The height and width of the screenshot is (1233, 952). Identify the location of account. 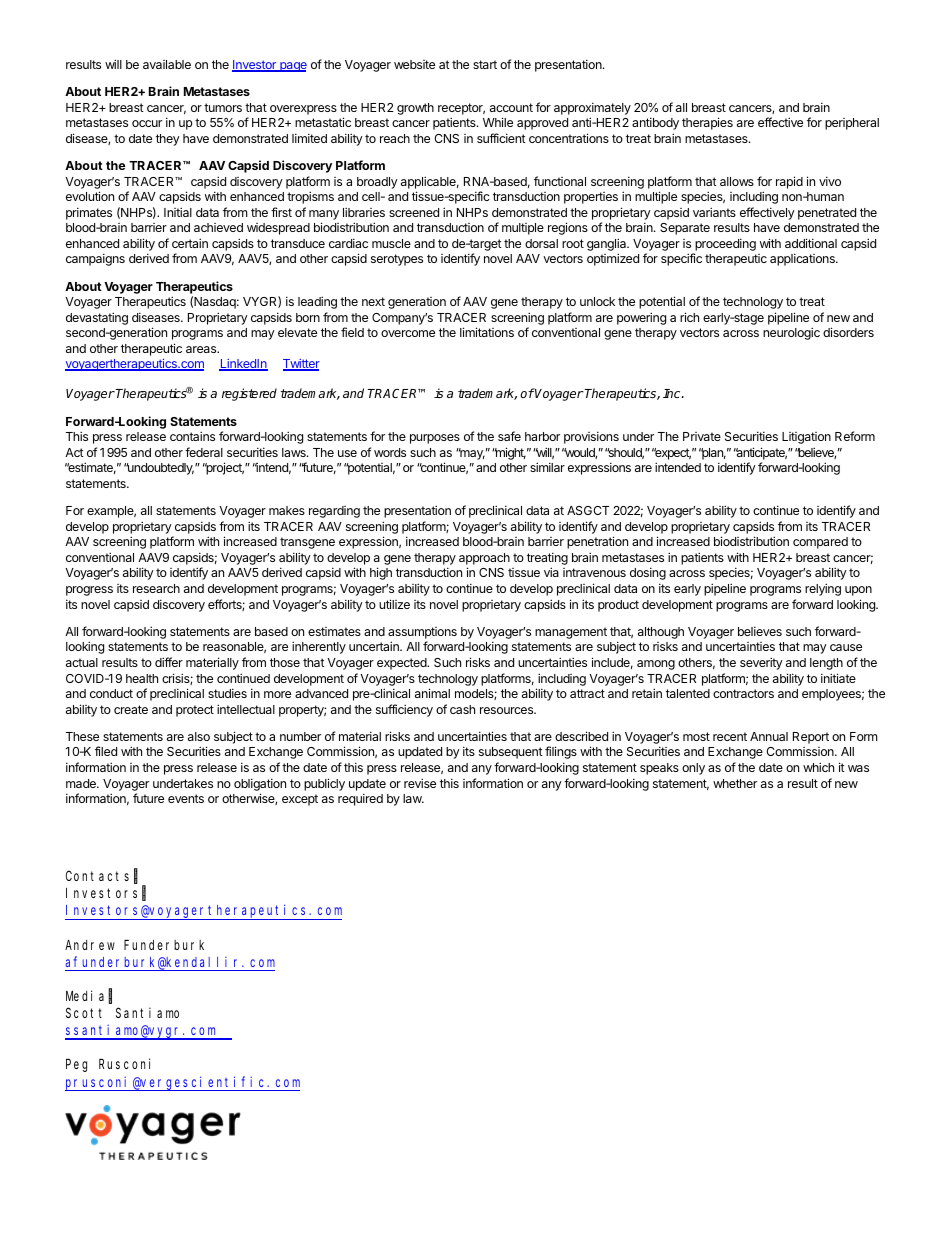
(511, 107).
